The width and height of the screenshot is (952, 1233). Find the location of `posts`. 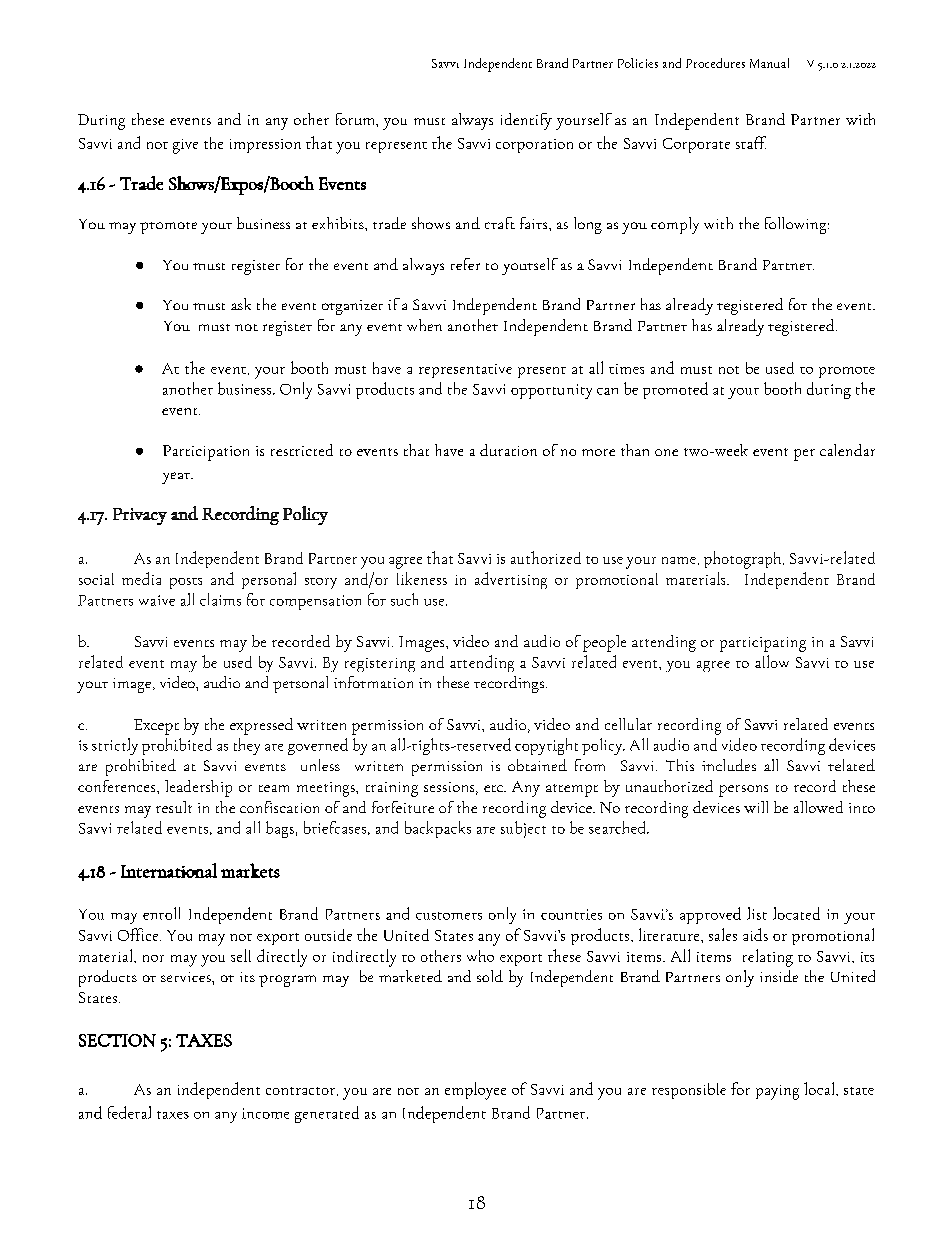

posts is located at coordinates (186, 583).
